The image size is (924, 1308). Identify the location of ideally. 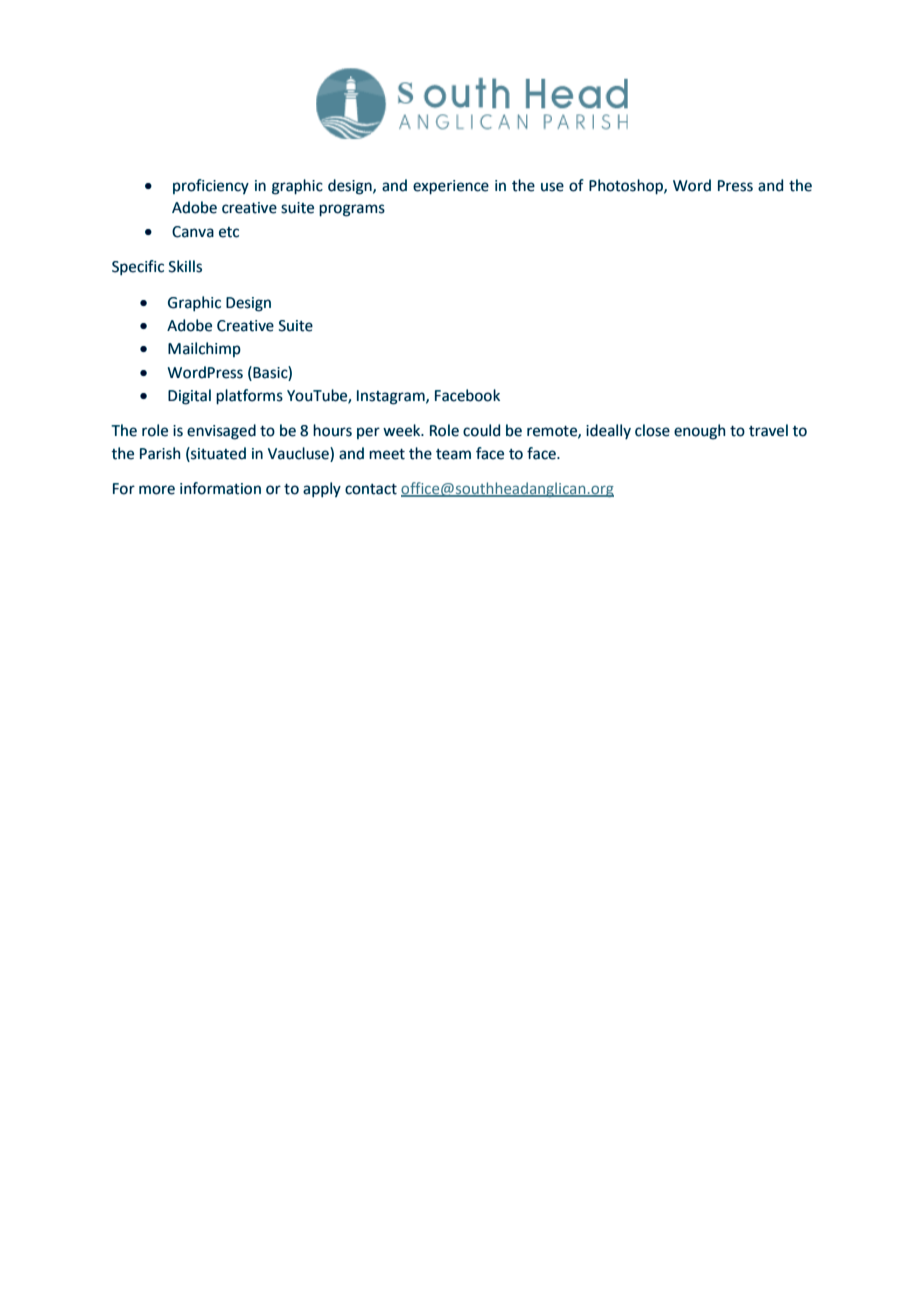
(608, 431).
